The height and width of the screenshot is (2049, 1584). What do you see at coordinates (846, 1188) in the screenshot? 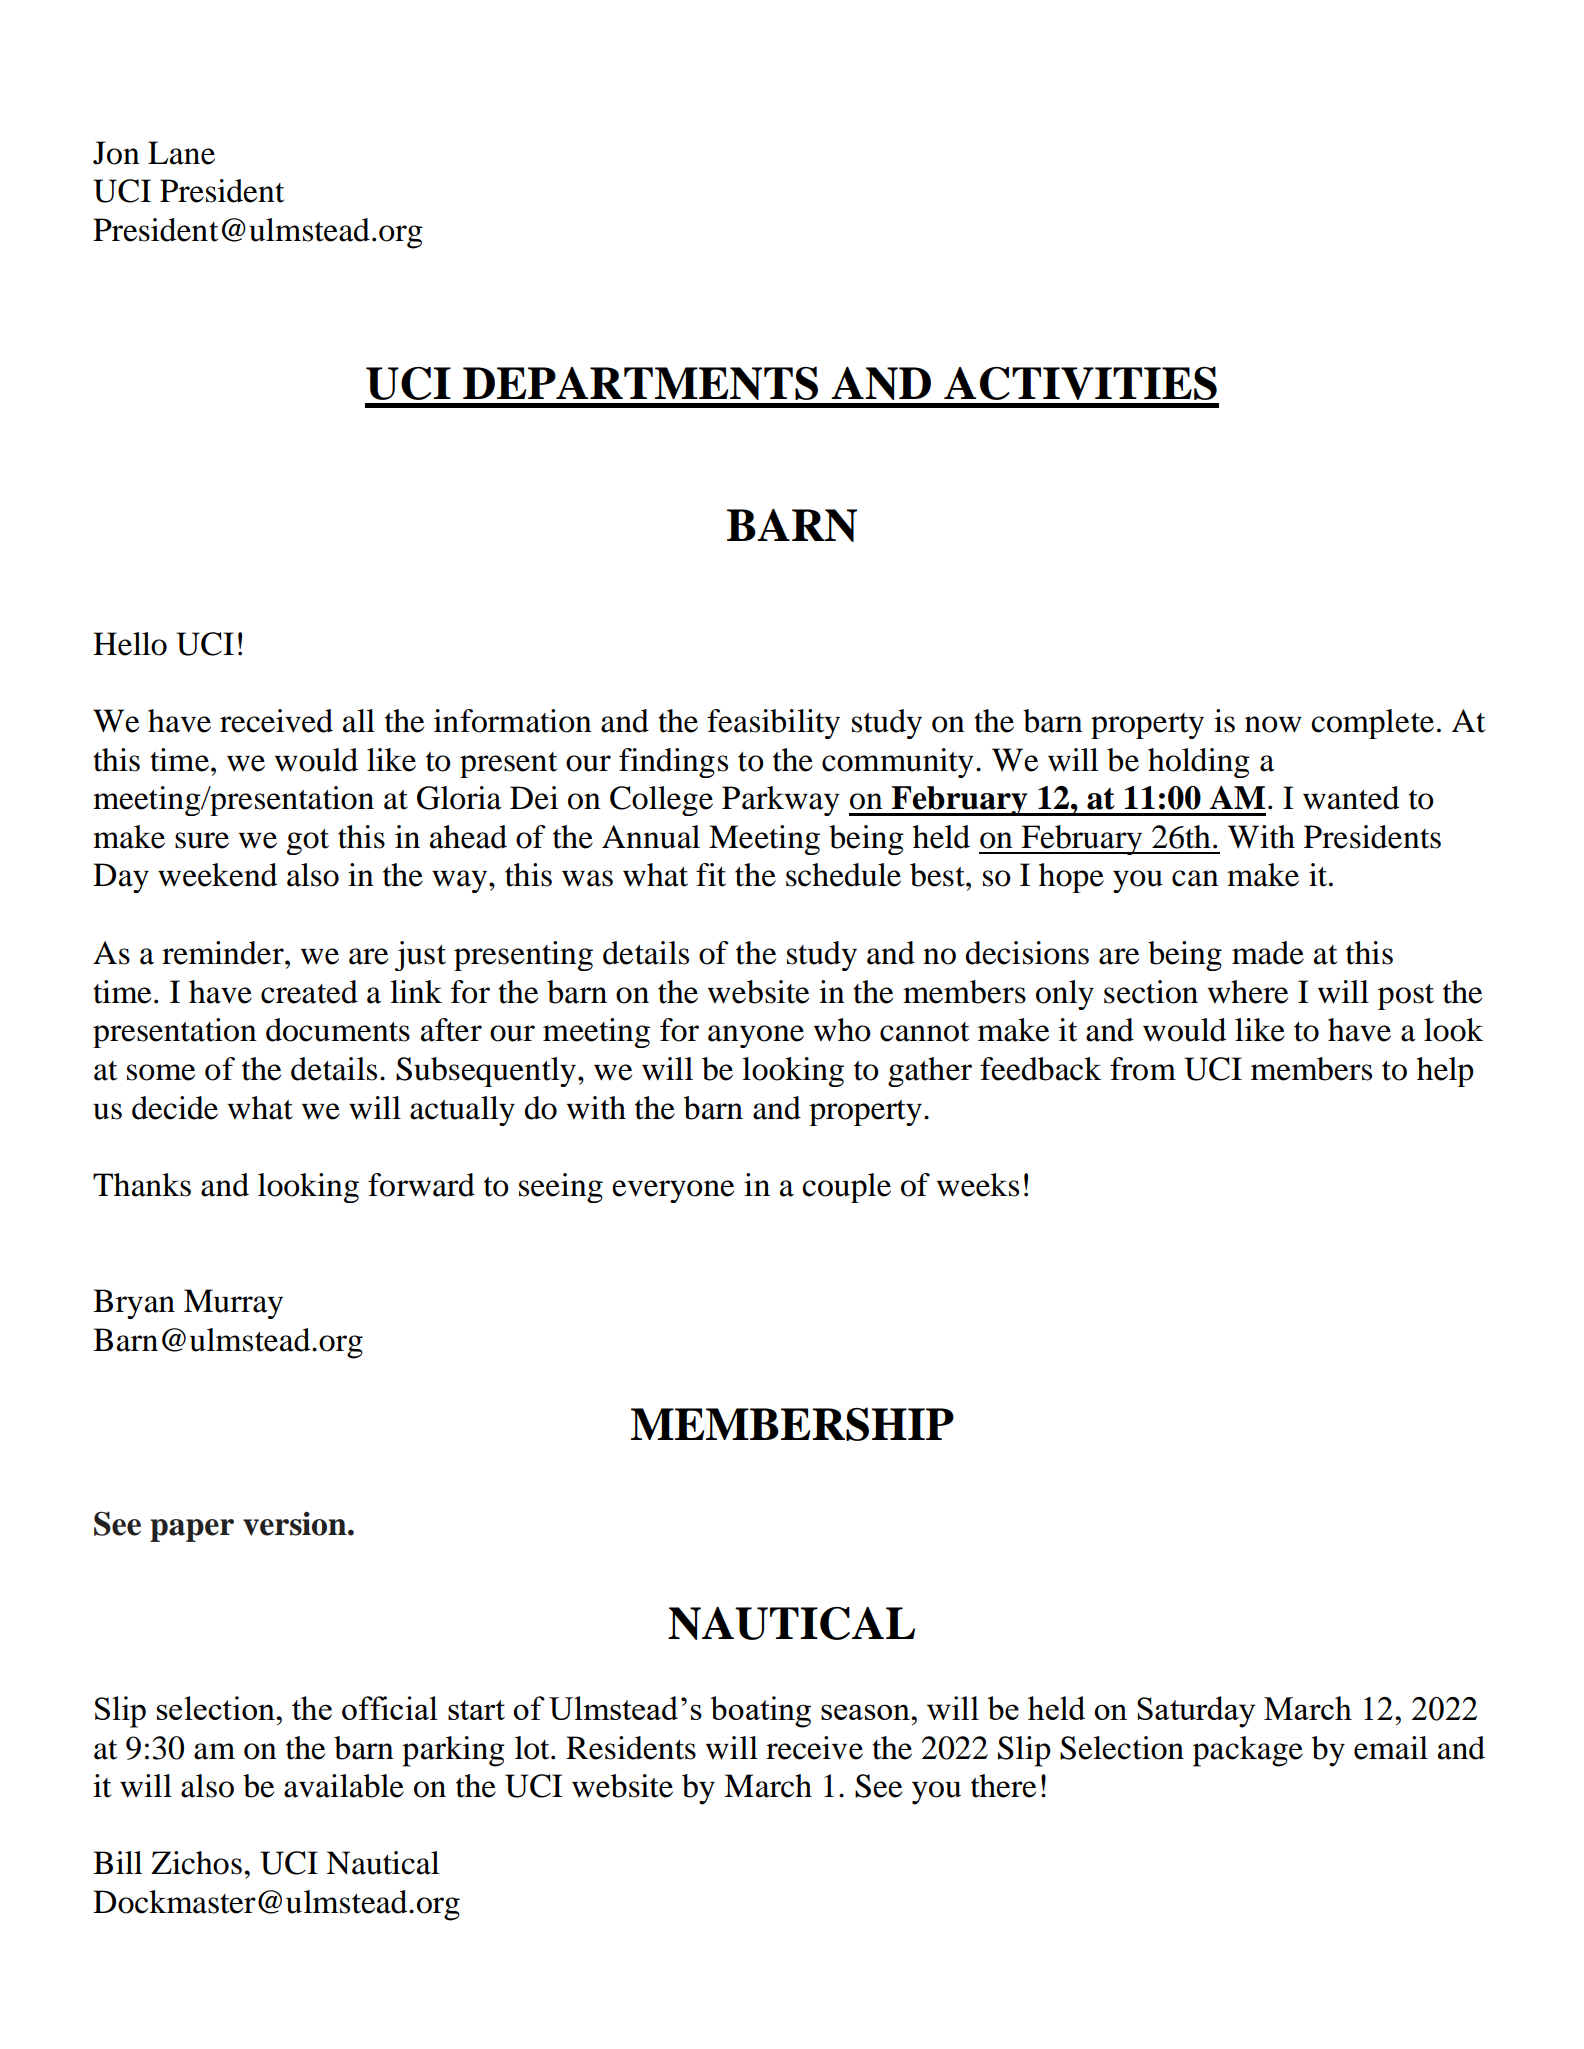
I see `couple` at bounding box center [846, 1188].
